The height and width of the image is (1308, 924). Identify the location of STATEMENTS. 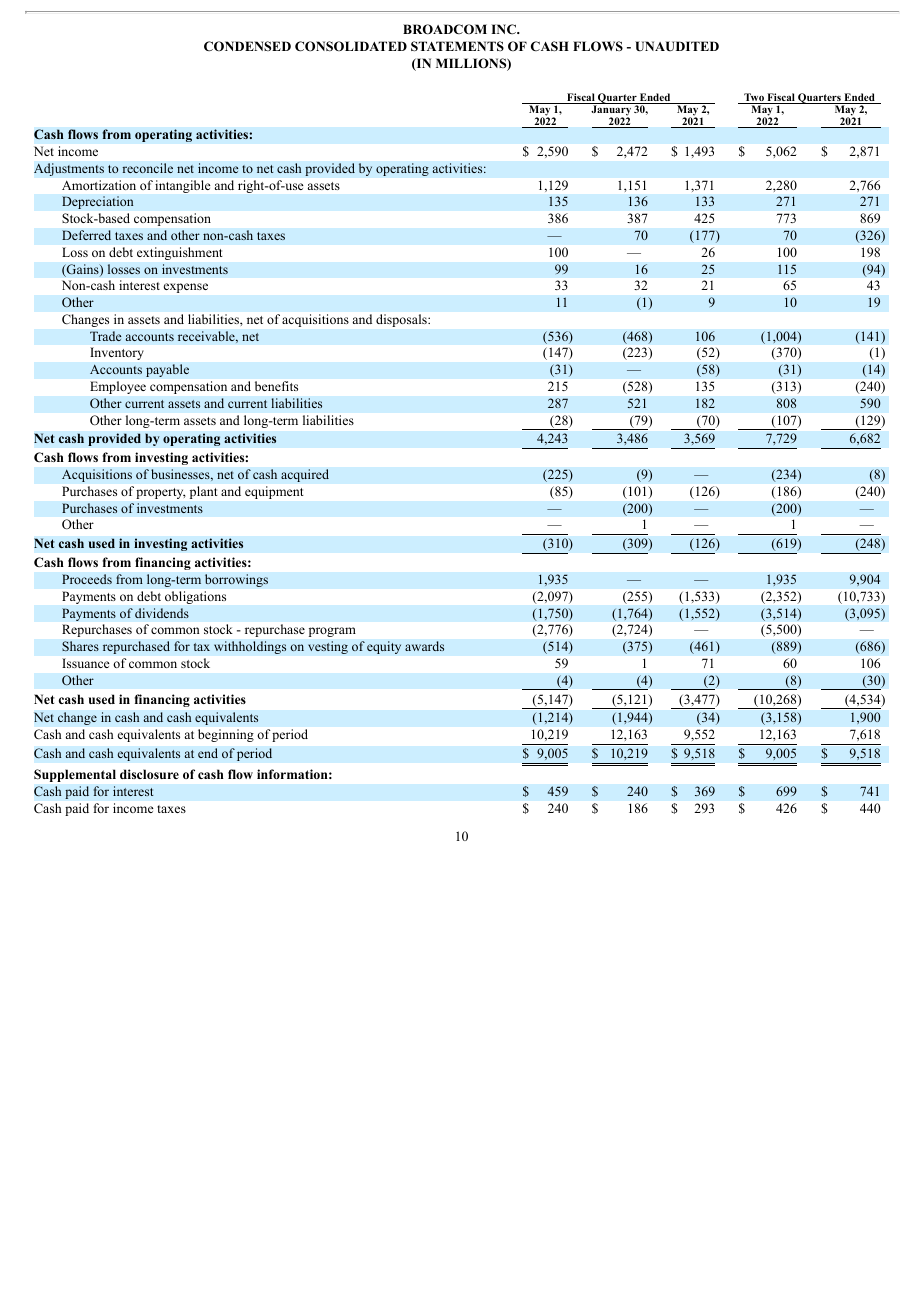
(457, 46).
